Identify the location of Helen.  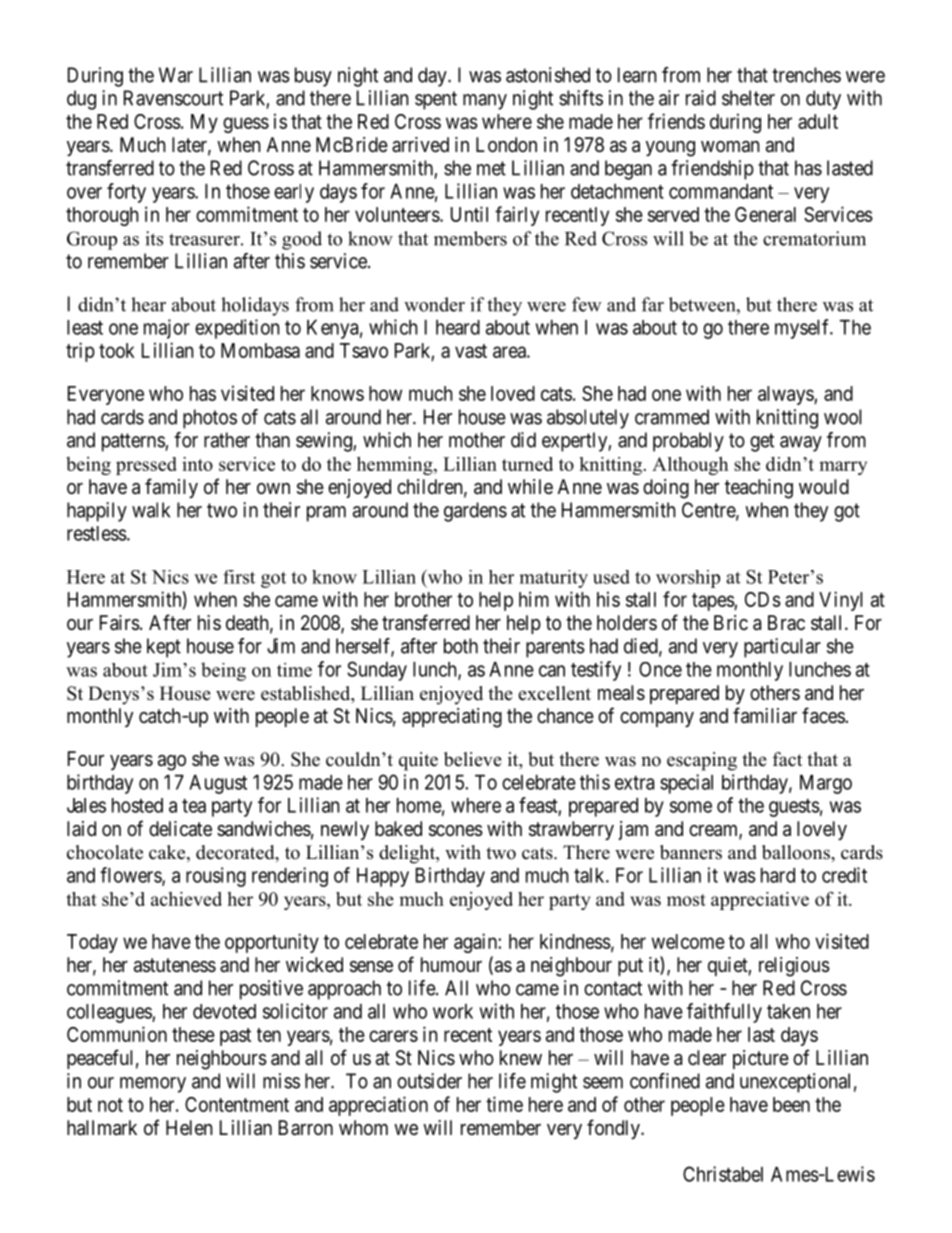
(189, 1128).
